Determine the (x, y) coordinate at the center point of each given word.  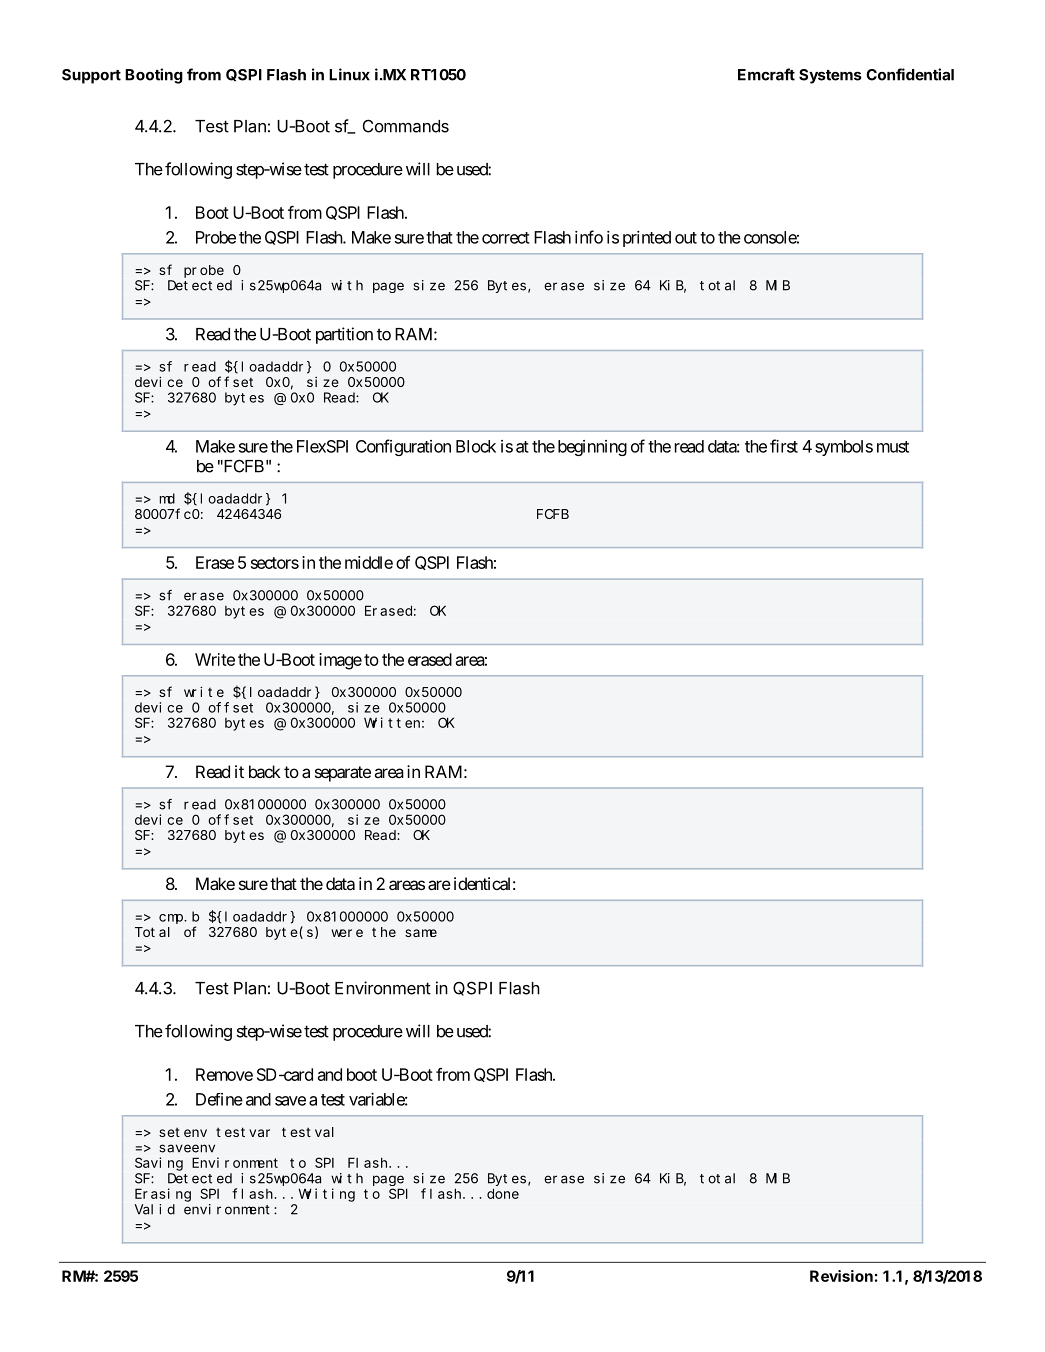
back (265, 771)
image (340, 661)
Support (91, 76)
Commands (406, 126)
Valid (154, 1209)
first (784, 446)
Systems (830, 76)
